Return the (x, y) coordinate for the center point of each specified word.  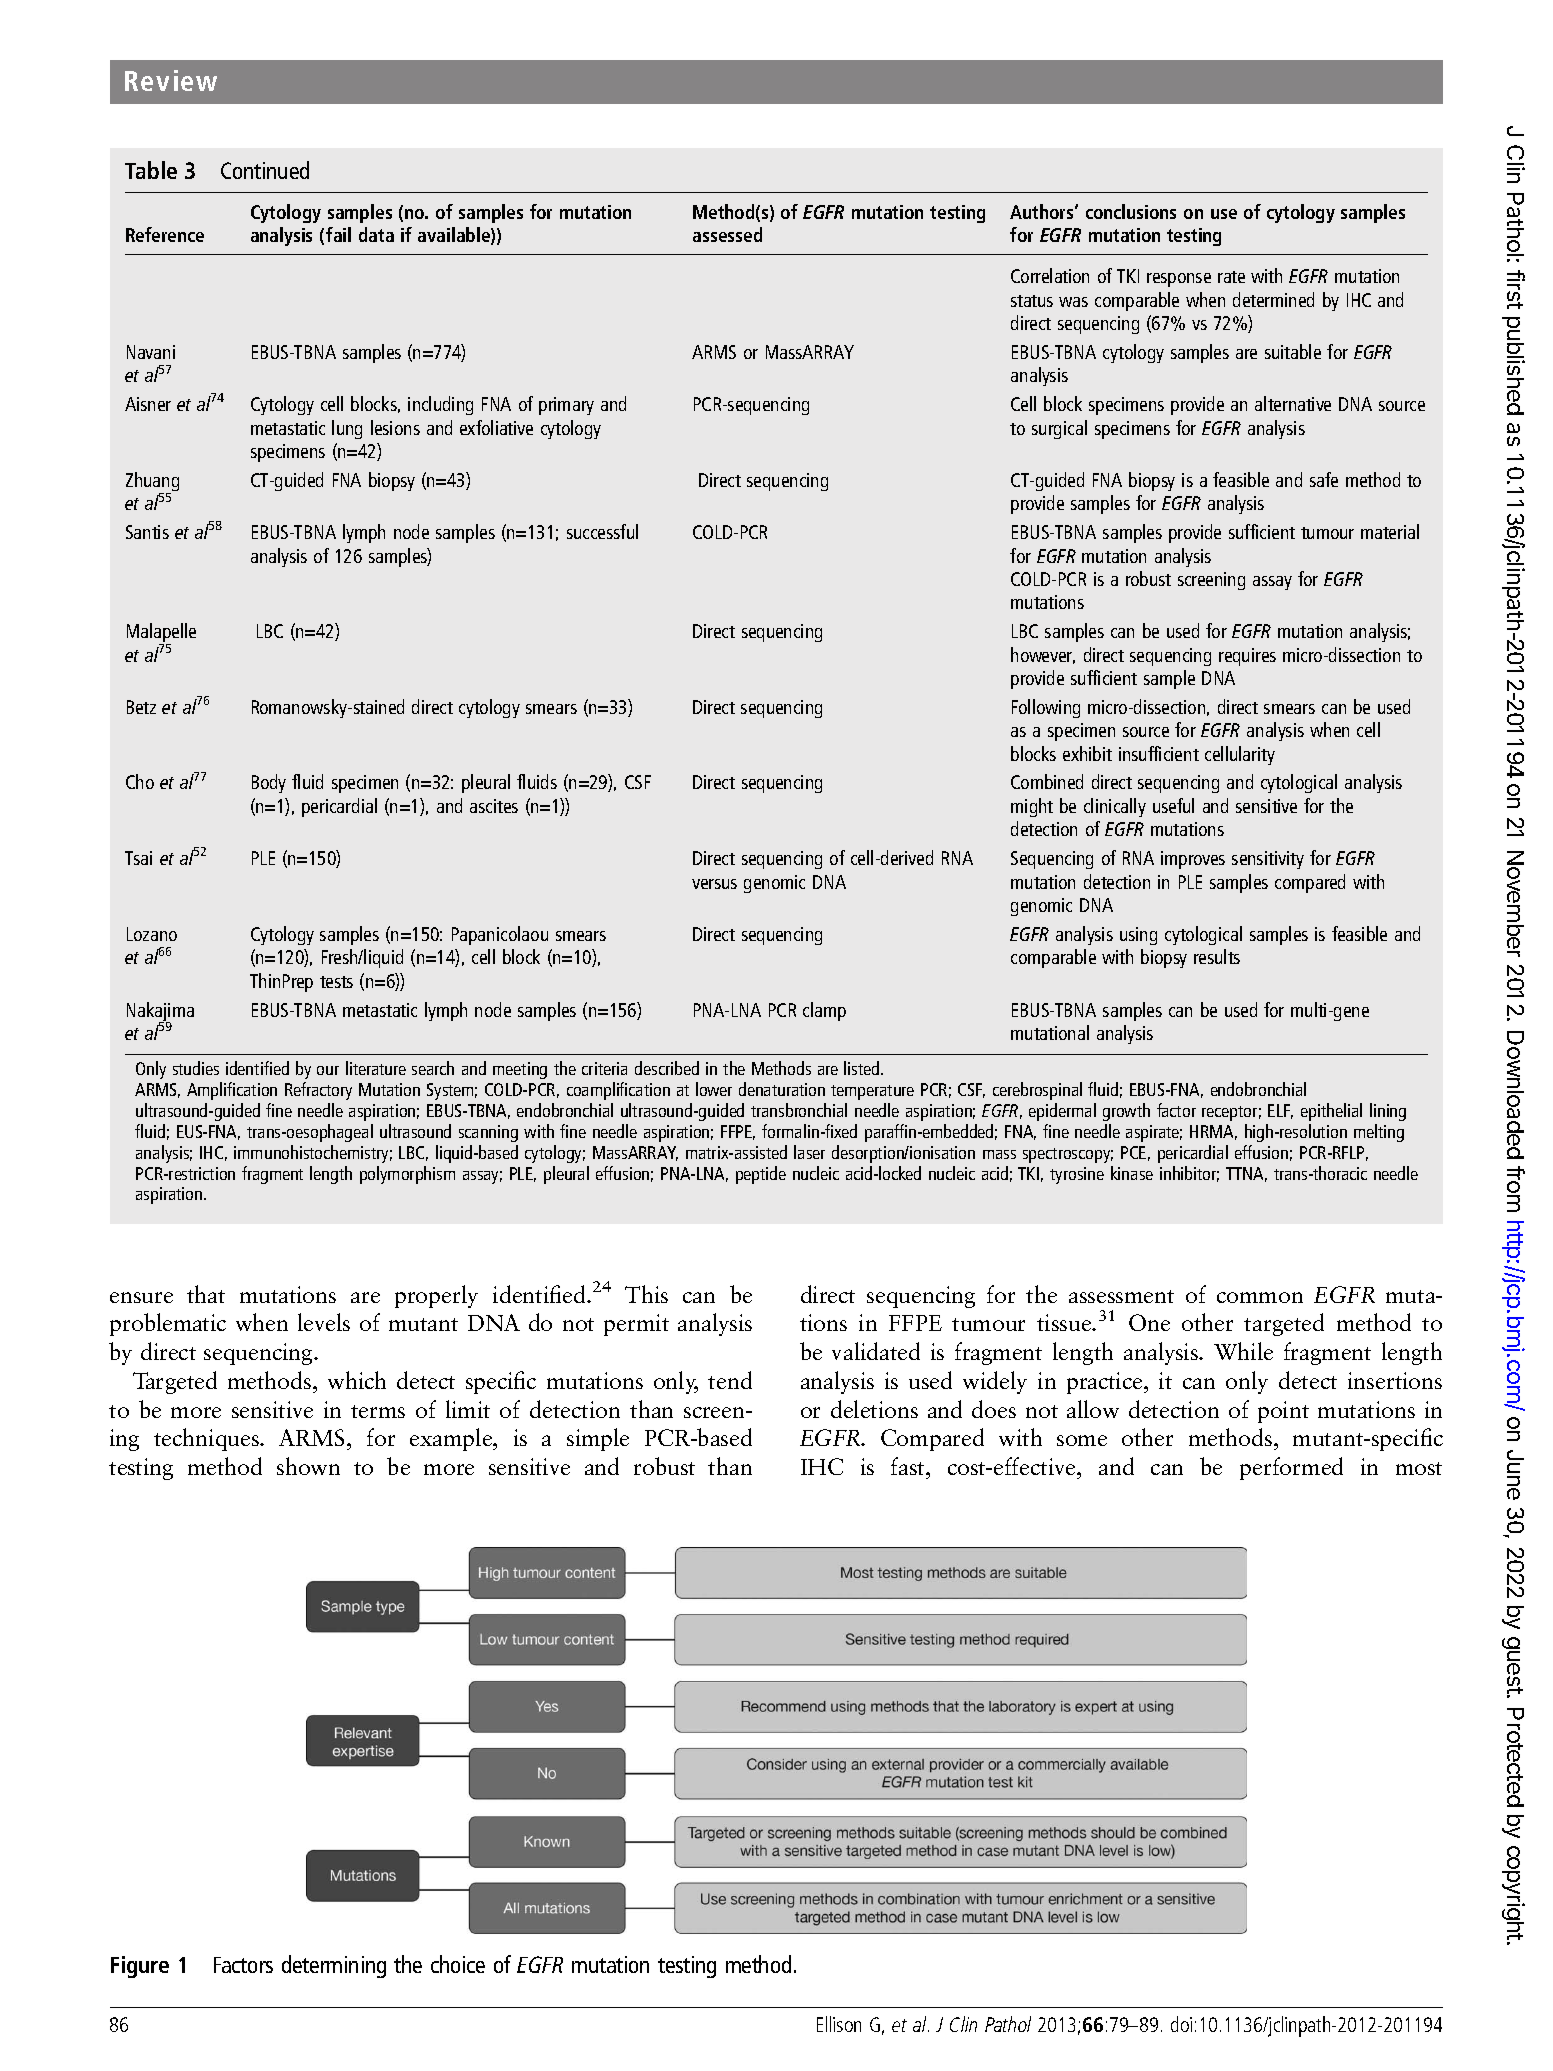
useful (1173, 805)
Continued (265, 170)
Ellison (839, 2024)
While (1243, 1351)
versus (714, 884)
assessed (727, 234)
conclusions (1131, 211)
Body (269, 783)
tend (730, 1380)
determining (334, 1966)
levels (324, 1322)
